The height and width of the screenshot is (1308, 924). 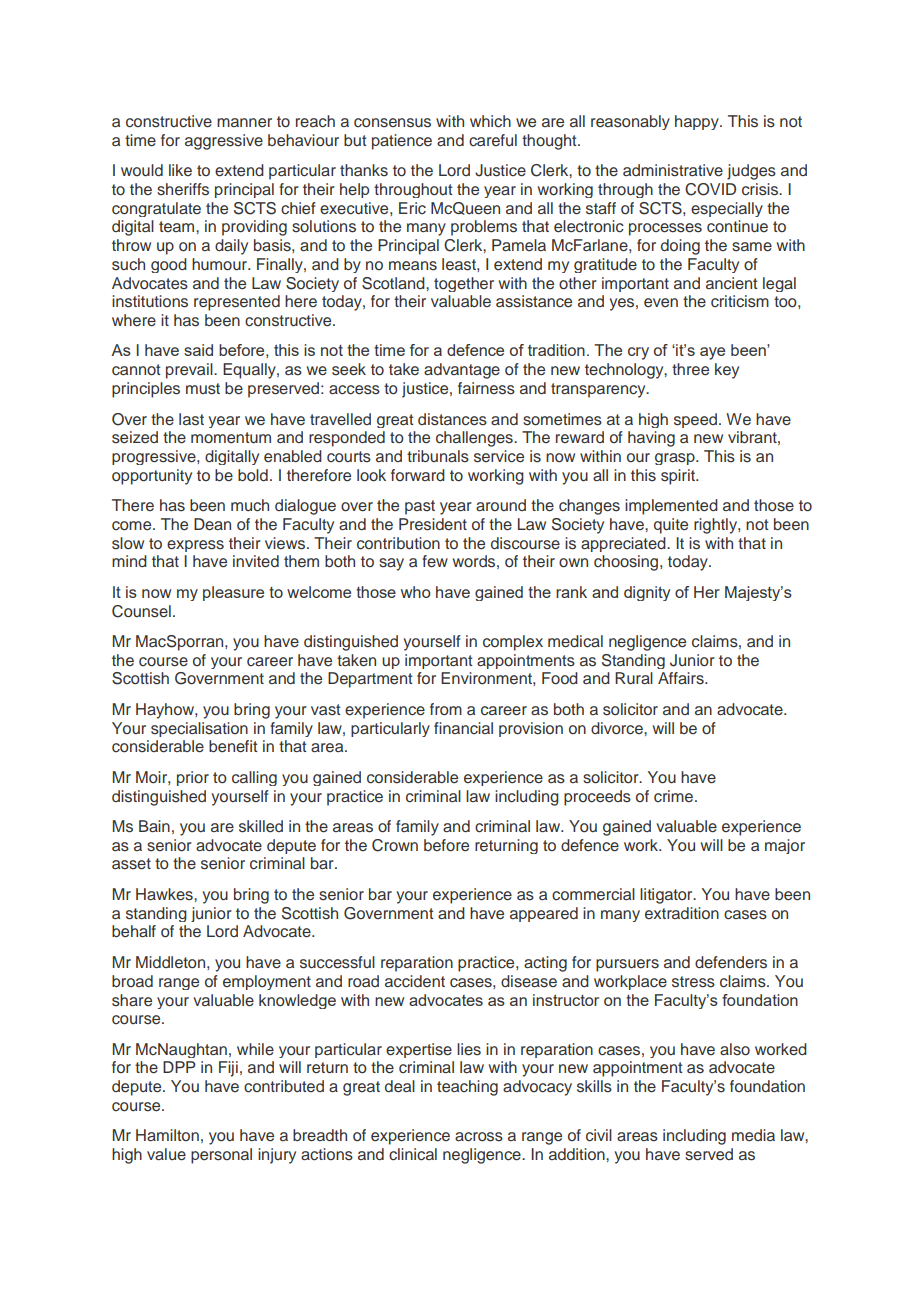 I want to click on complex, so click(x=513, y=643).
